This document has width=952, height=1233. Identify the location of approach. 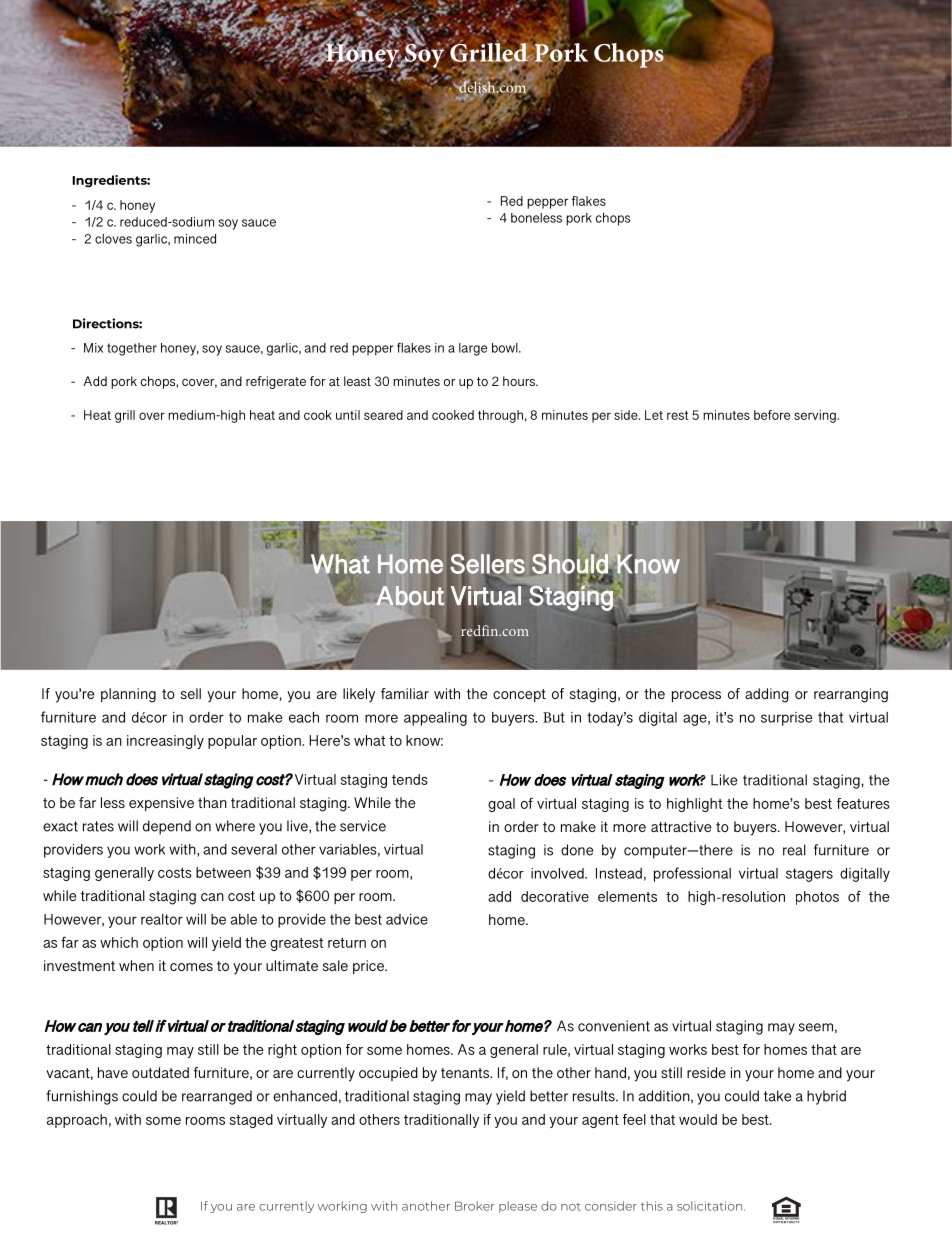
(77, 1121).
